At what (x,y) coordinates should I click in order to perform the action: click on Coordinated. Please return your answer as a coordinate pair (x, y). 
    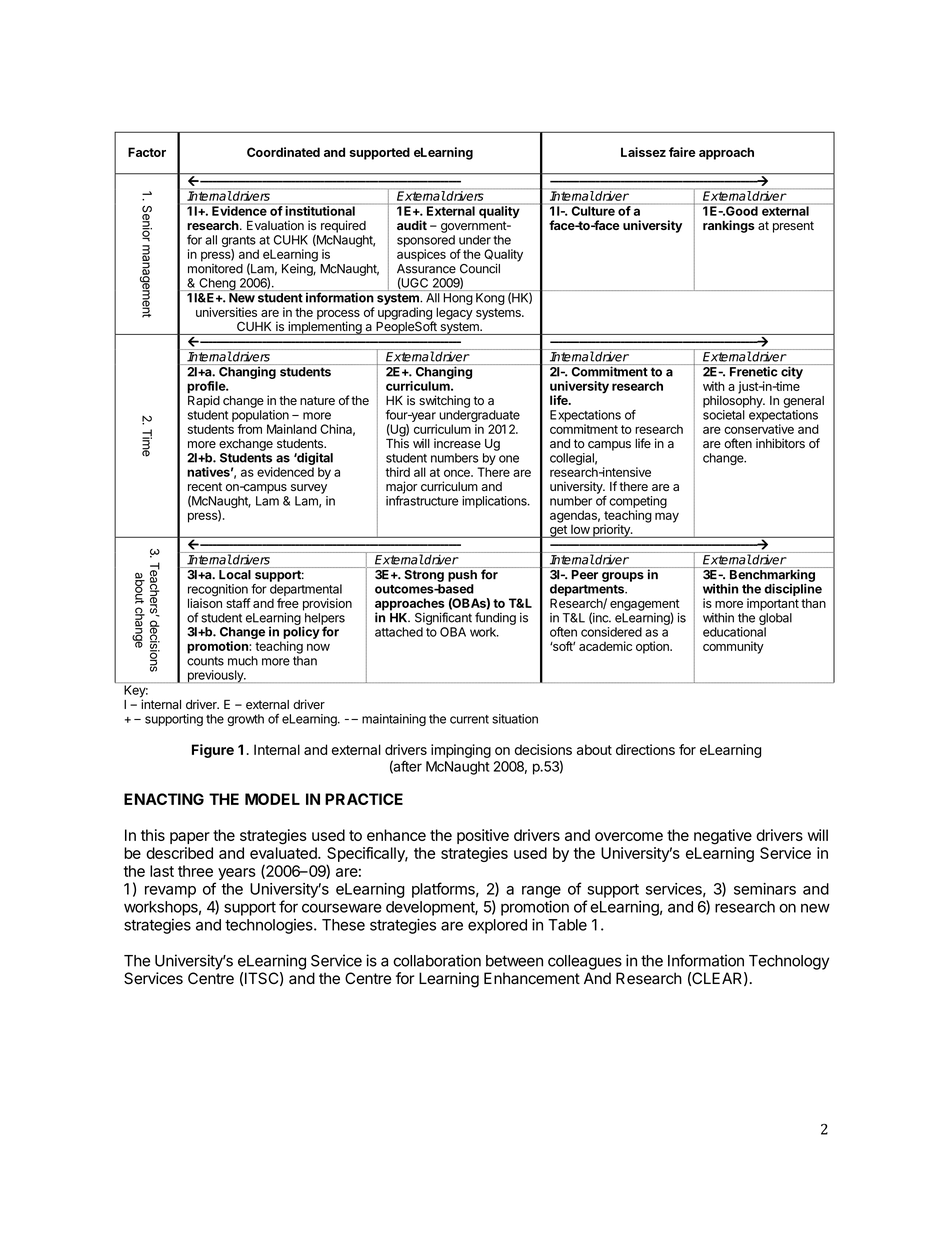
    Looking at the image, I should click on (283, 152).
